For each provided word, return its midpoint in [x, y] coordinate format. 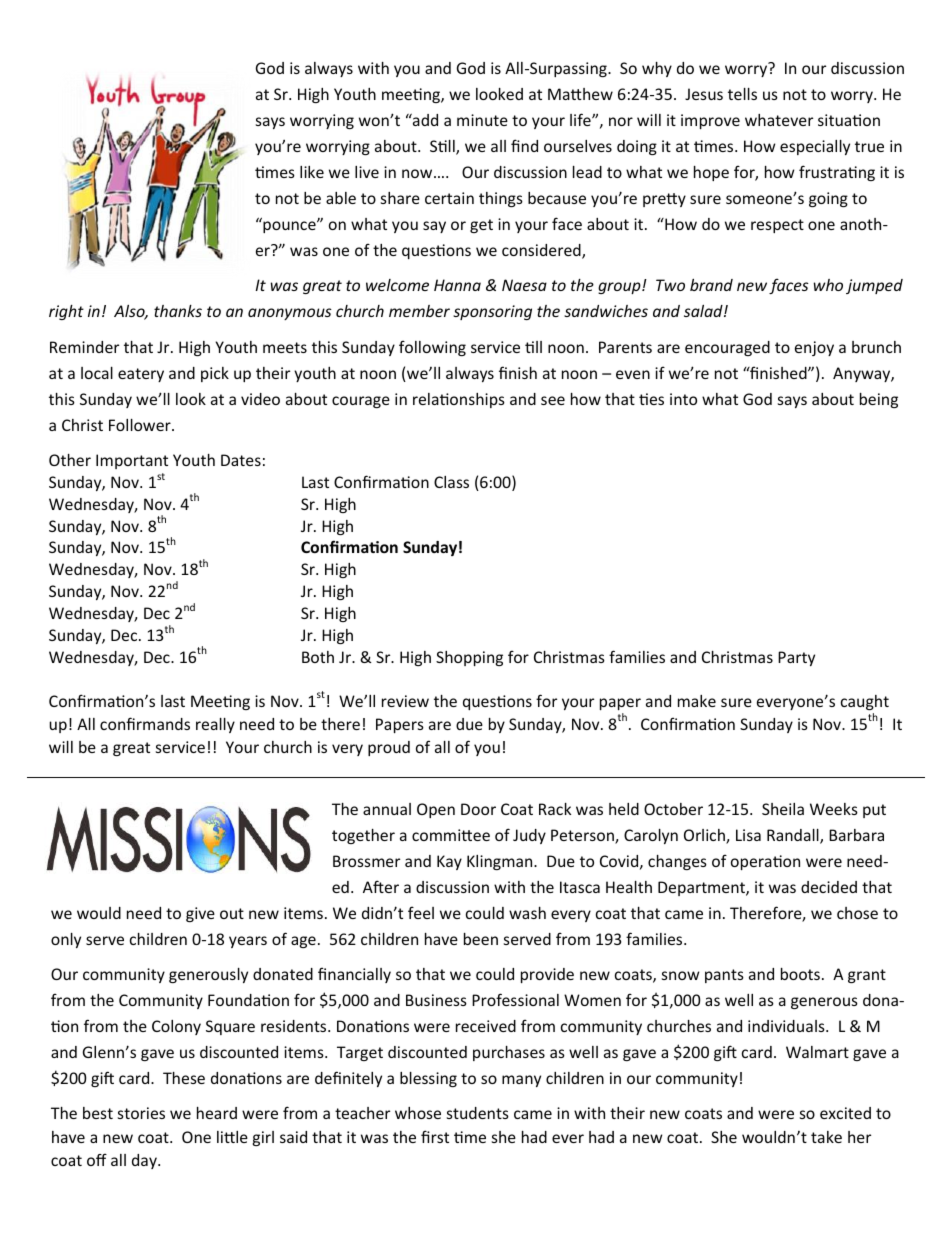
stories [141, 1113]
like [312, 172]
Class [451, 482]
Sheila [783, 809]
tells [742, 94]
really [215, 725]
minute [482, 120]
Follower [141, 425]
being [879, 400]
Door [478, 809]
